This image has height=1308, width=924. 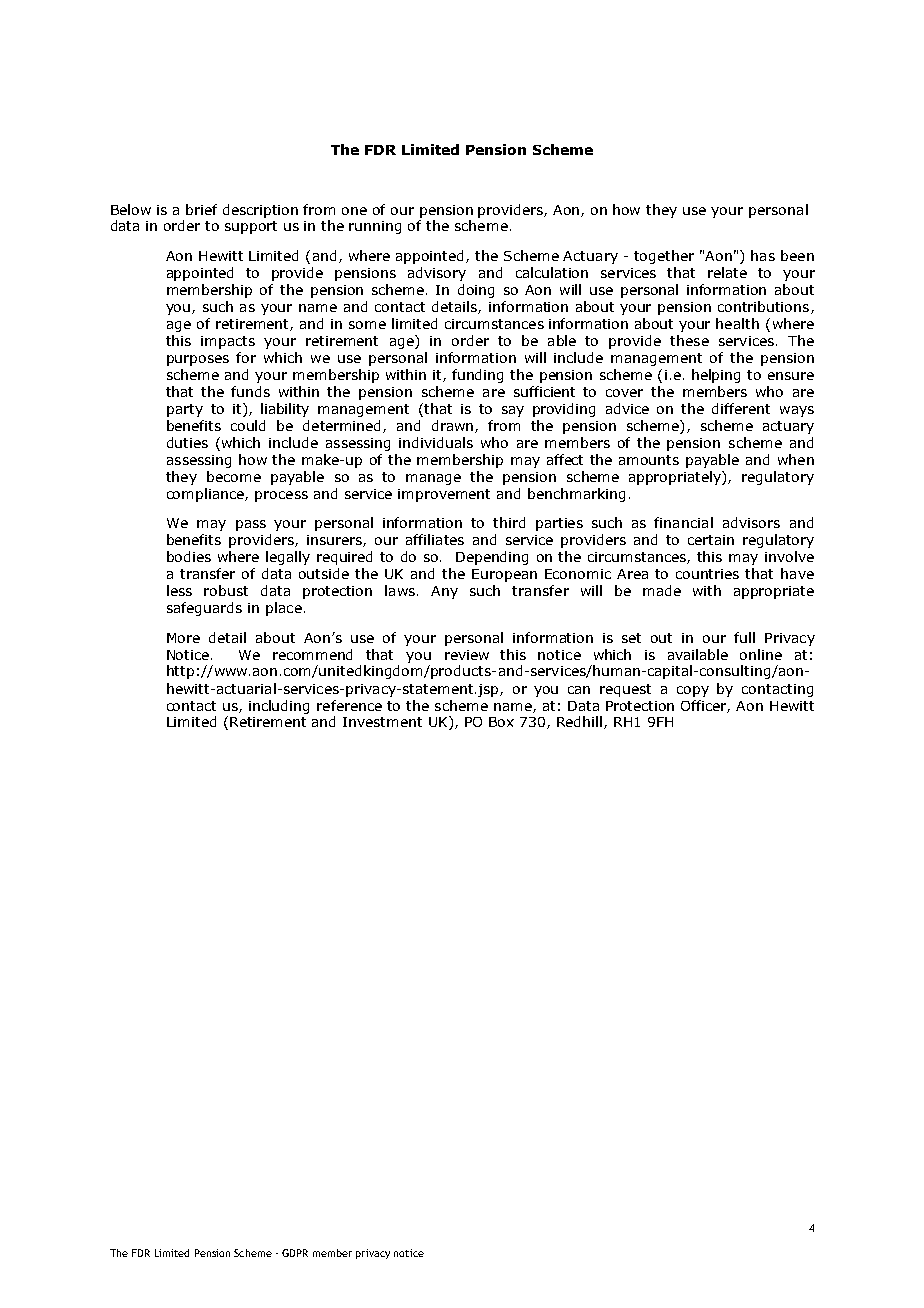 What do you see at coordinates (437, 274) in the image?
I see `advisory` at bounding box center [437, 274].
